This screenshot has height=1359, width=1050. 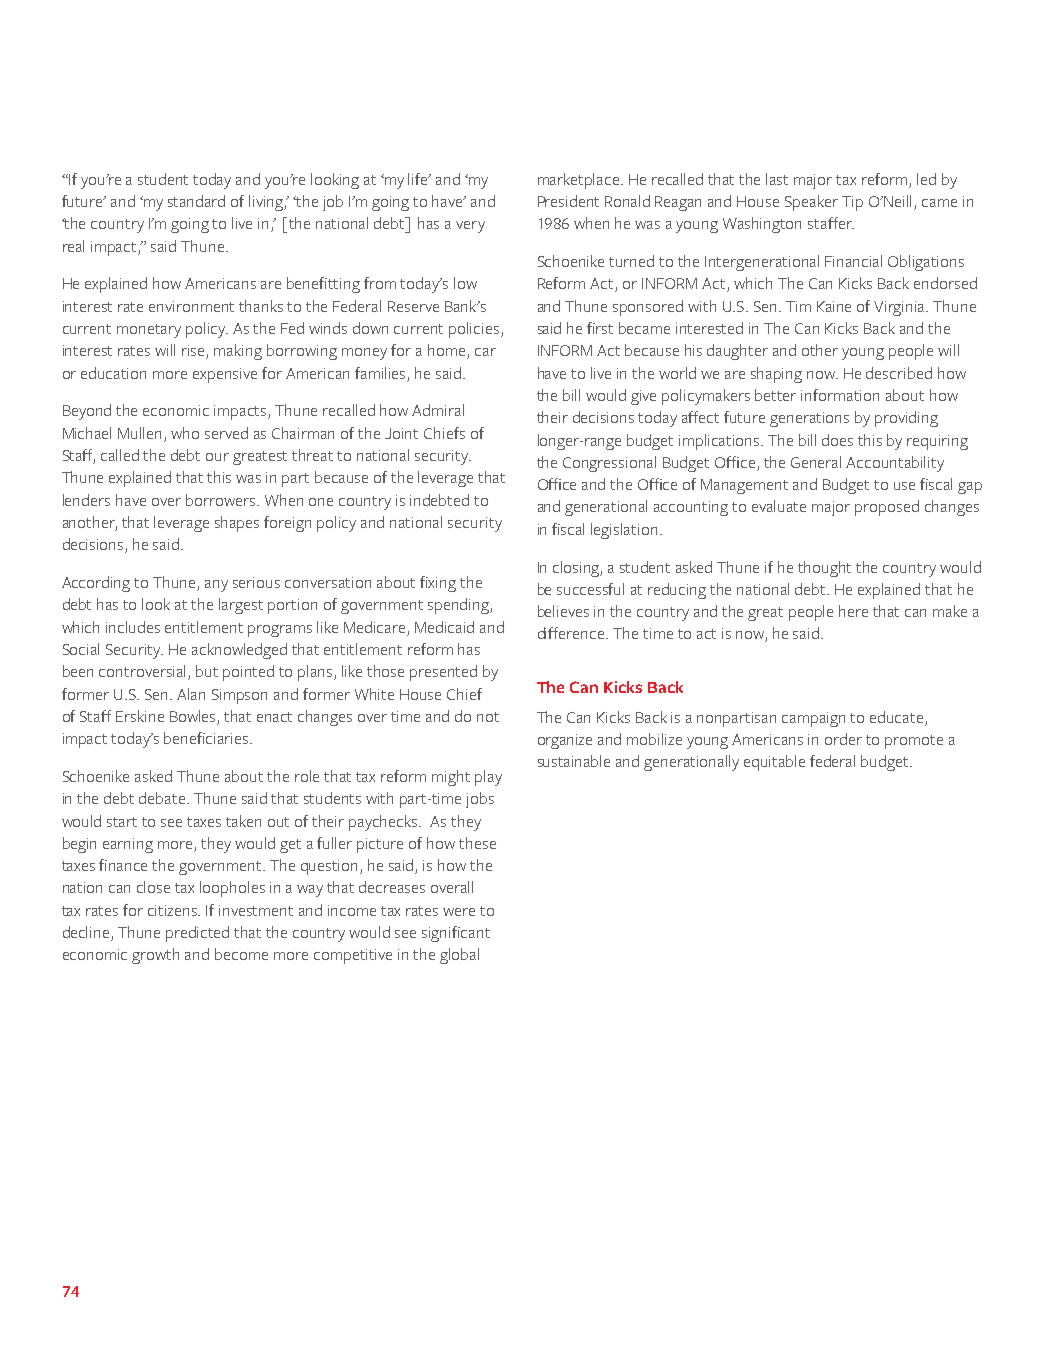 I want to click on organize, so click(x=565, y=741).
